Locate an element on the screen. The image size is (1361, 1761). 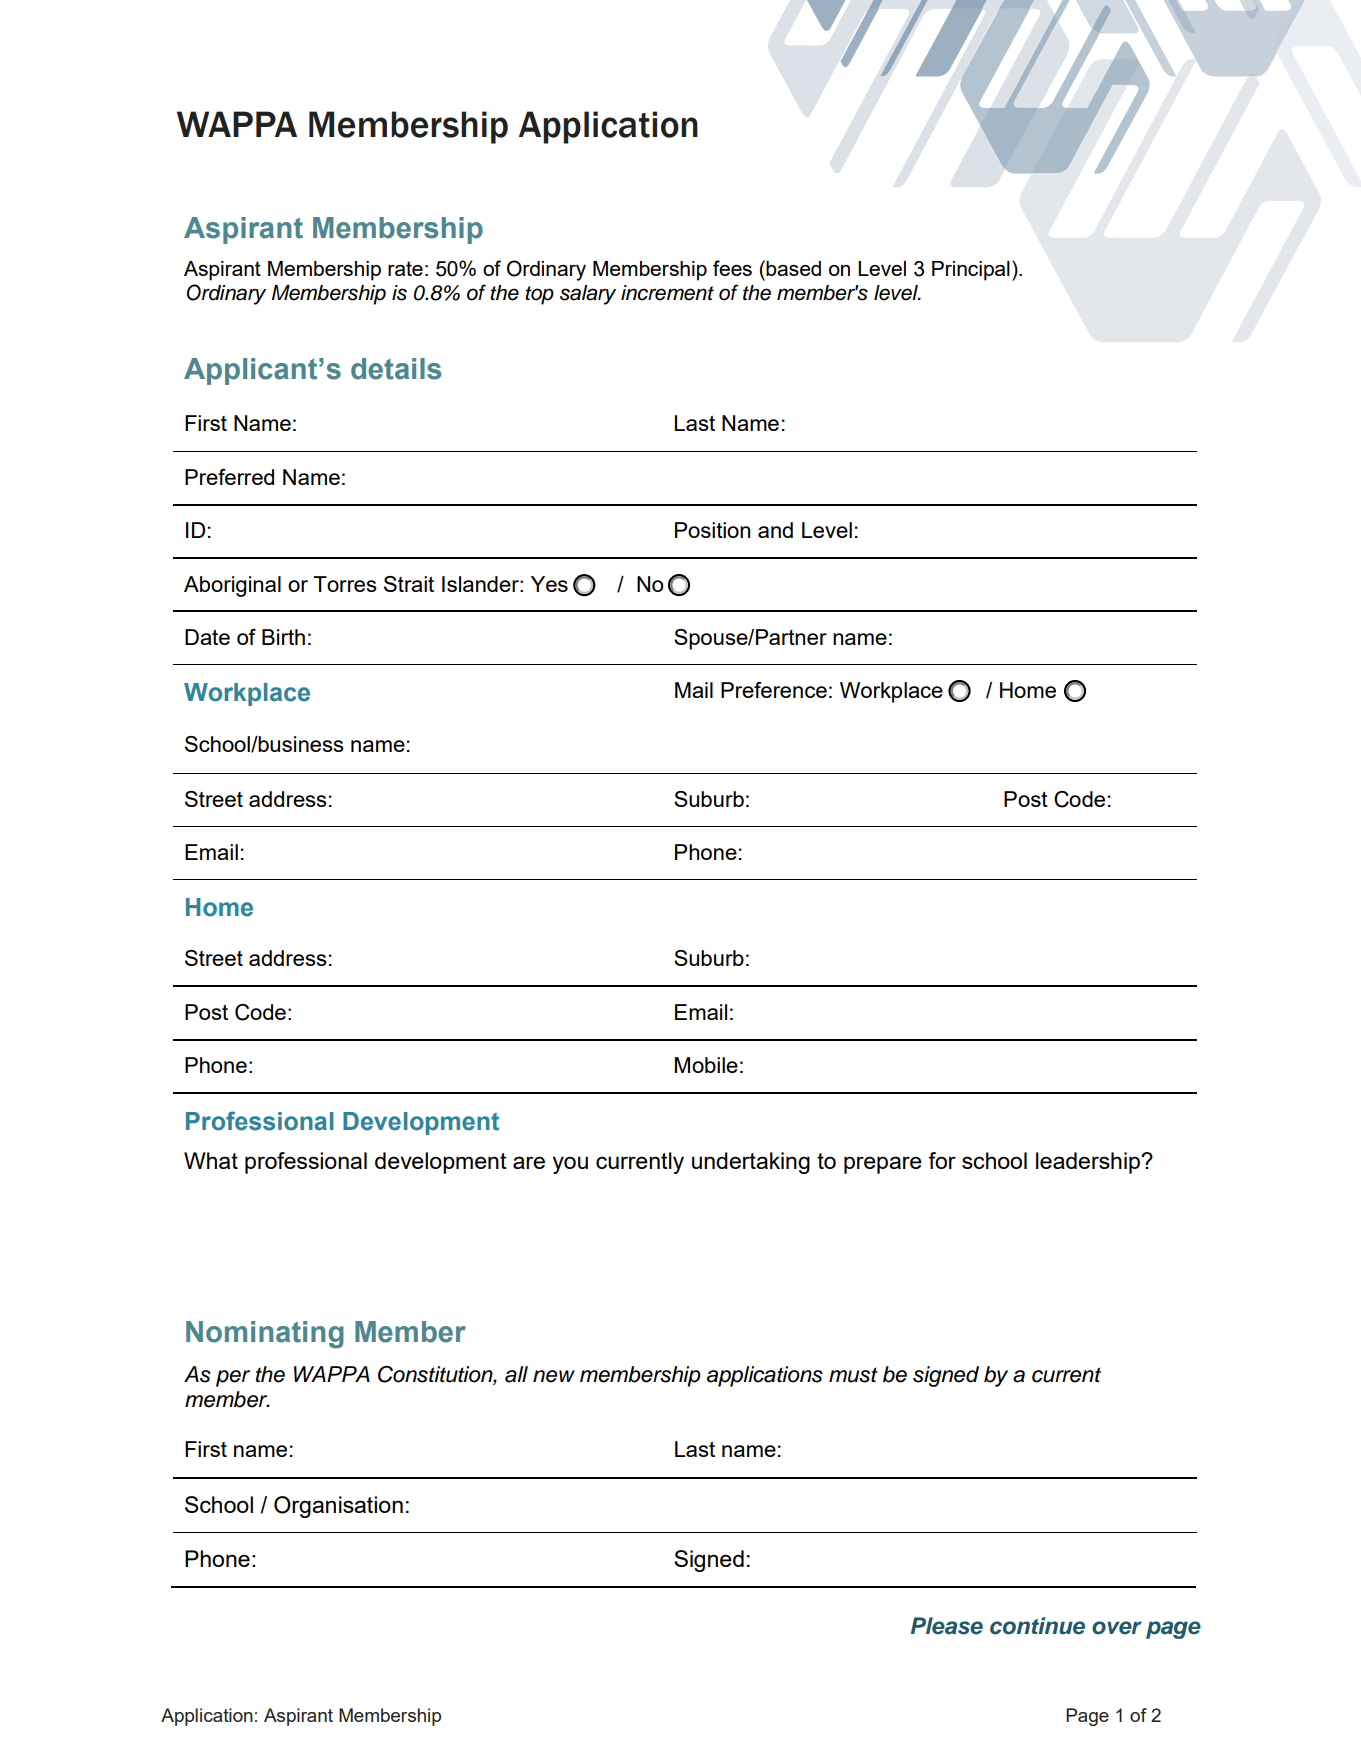
What is located at coordinates (211, 1160).
